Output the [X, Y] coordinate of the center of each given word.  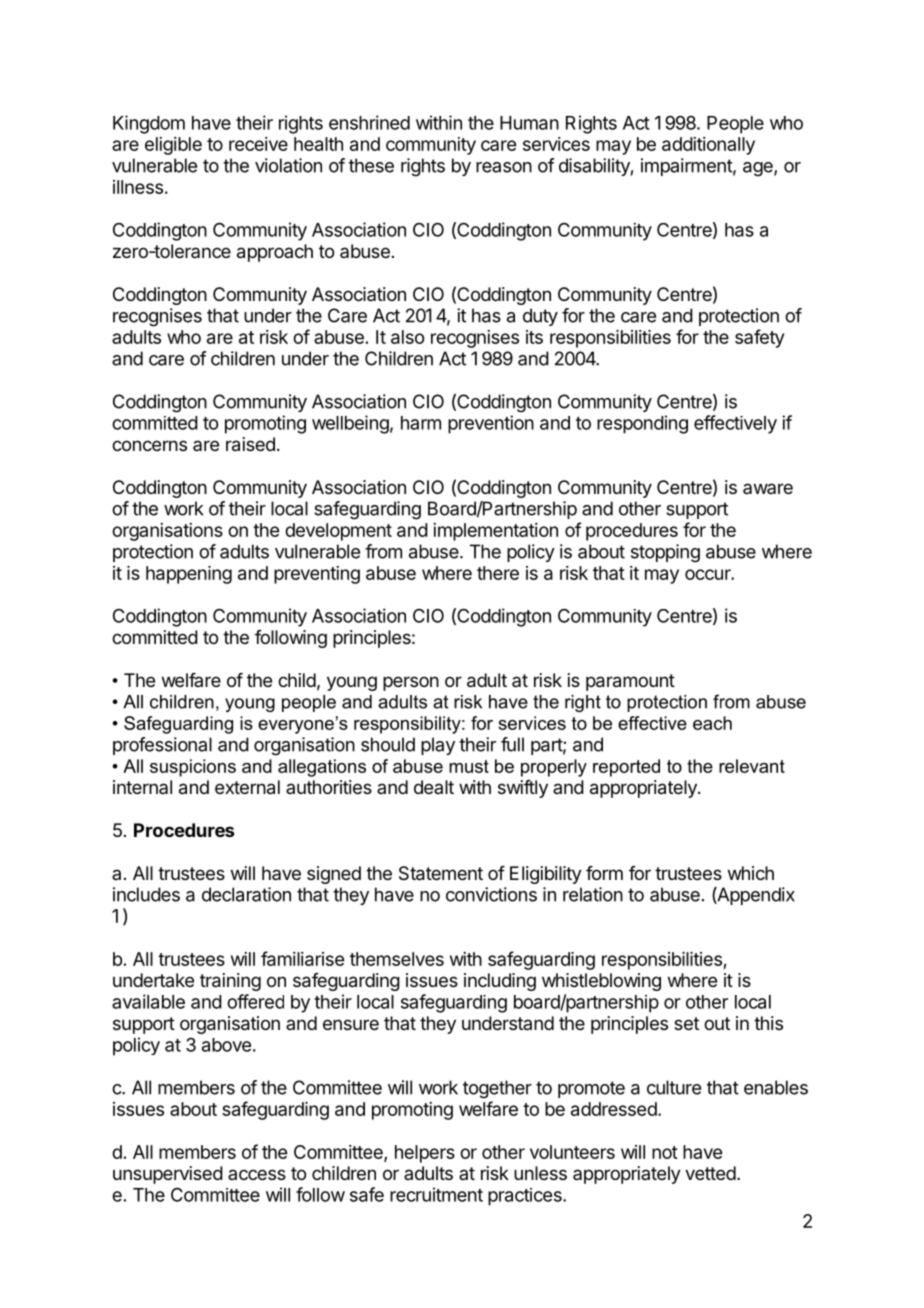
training [230, 982]
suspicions [193, 768]
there [498, 573]
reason [504, 167]
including [500, 982]
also [407, 337]
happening [189, 575]
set [686, 1023]
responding [642, 424]
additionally [708, 146]
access [257, 1174]
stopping [665, 553]
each [712, 723]
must [469, 766]
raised [250, 444]
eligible [173, 146]
